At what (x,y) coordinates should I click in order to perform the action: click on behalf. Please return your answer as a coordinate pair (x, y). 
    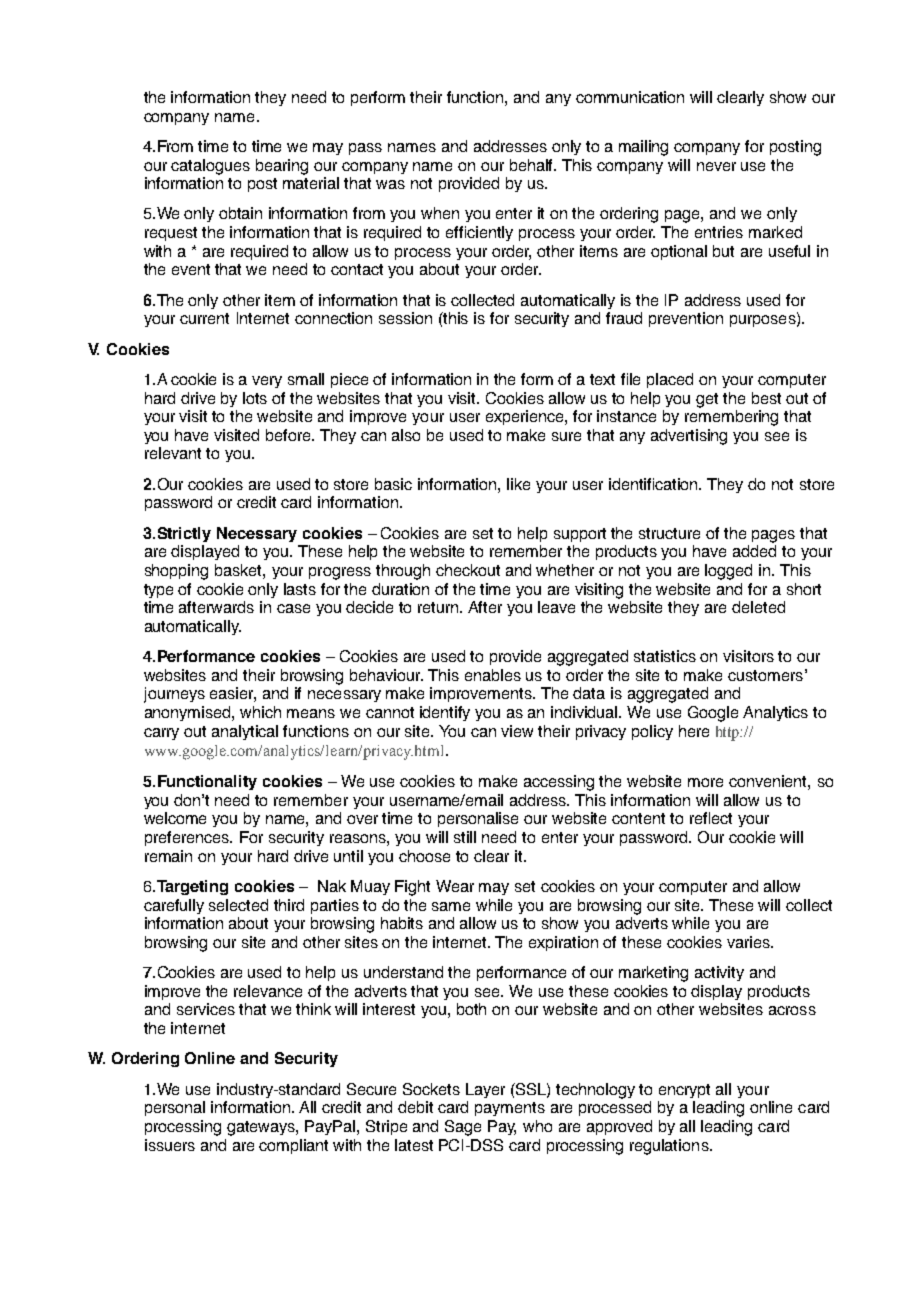
    Looking at the image, I should click on (533, 165).
